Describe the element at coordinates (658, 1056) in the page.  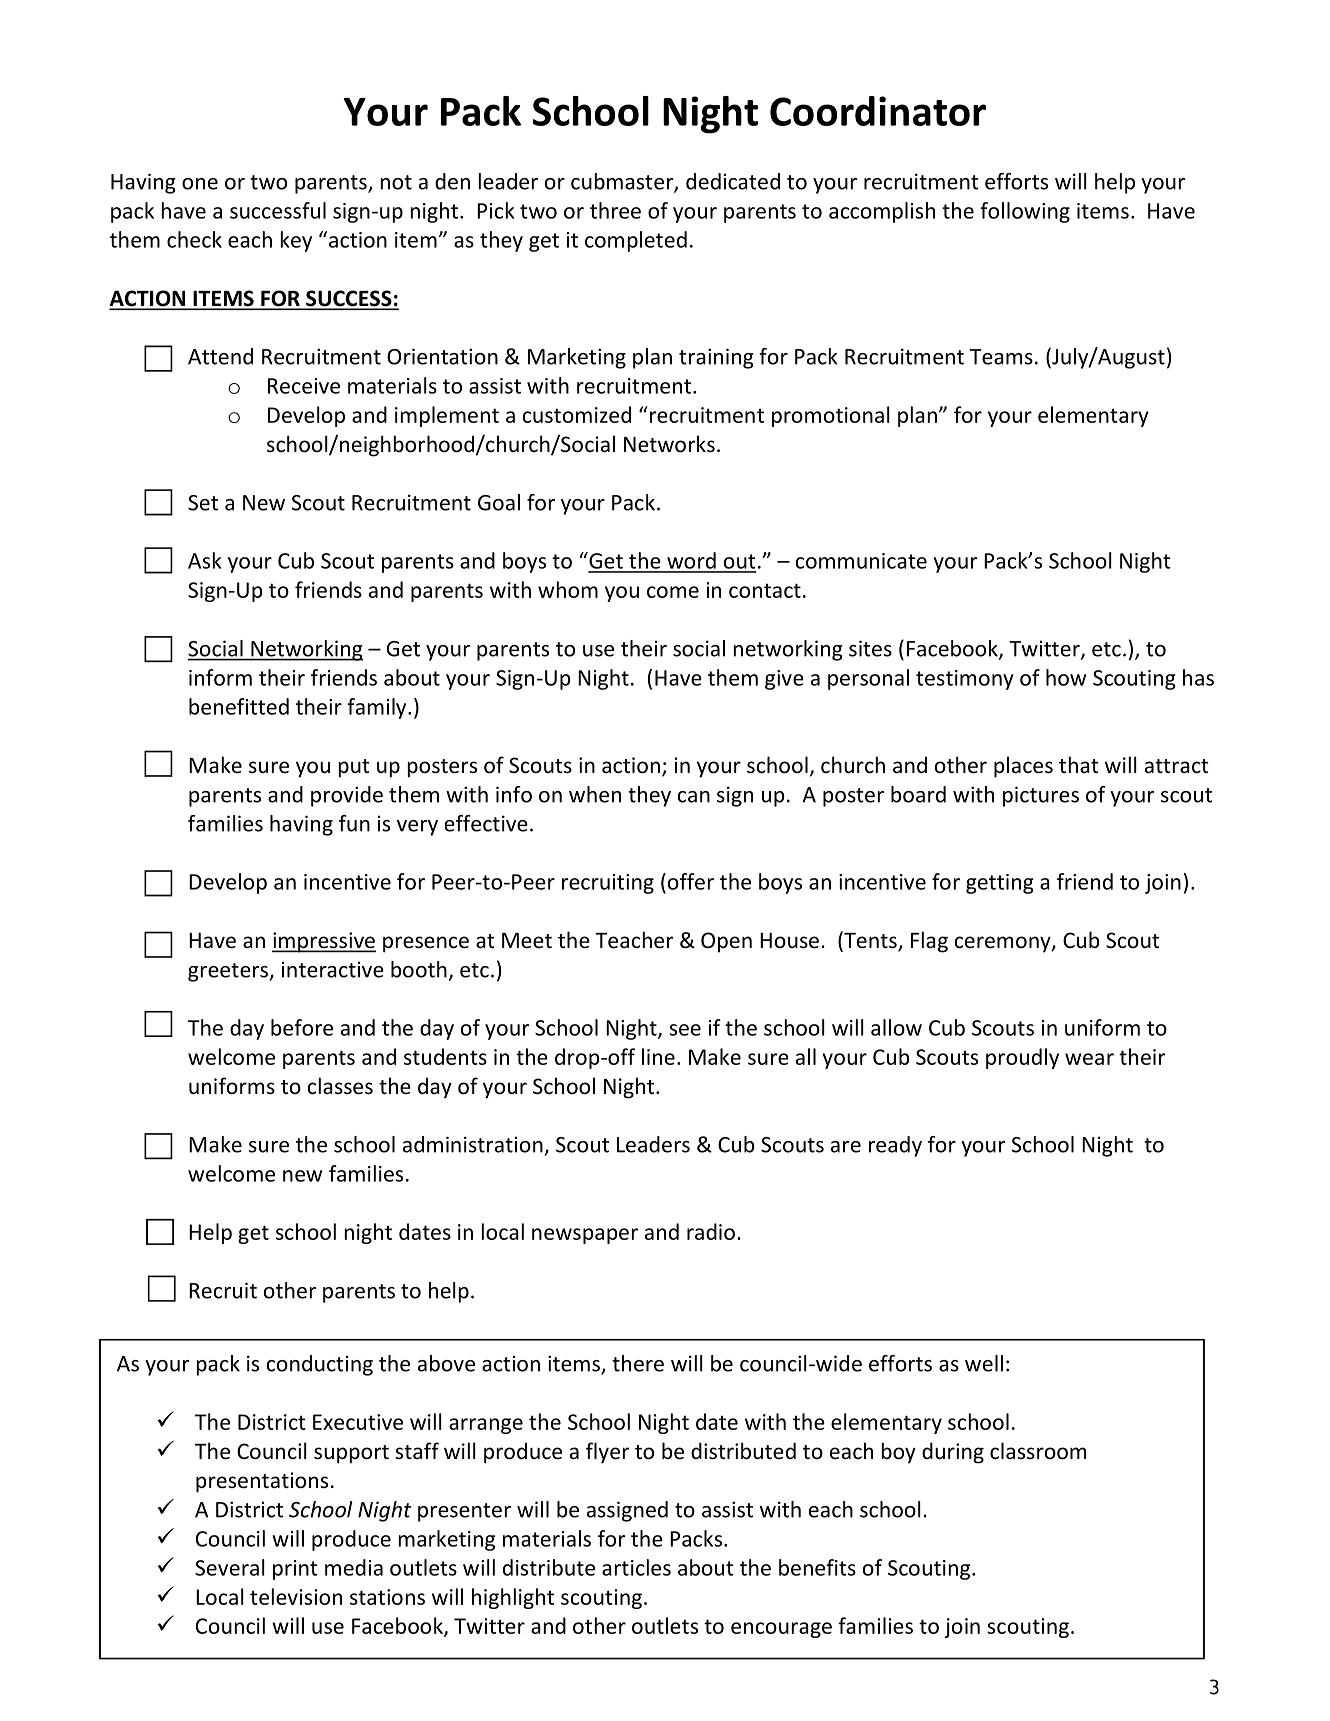
I see `line` at that location.
